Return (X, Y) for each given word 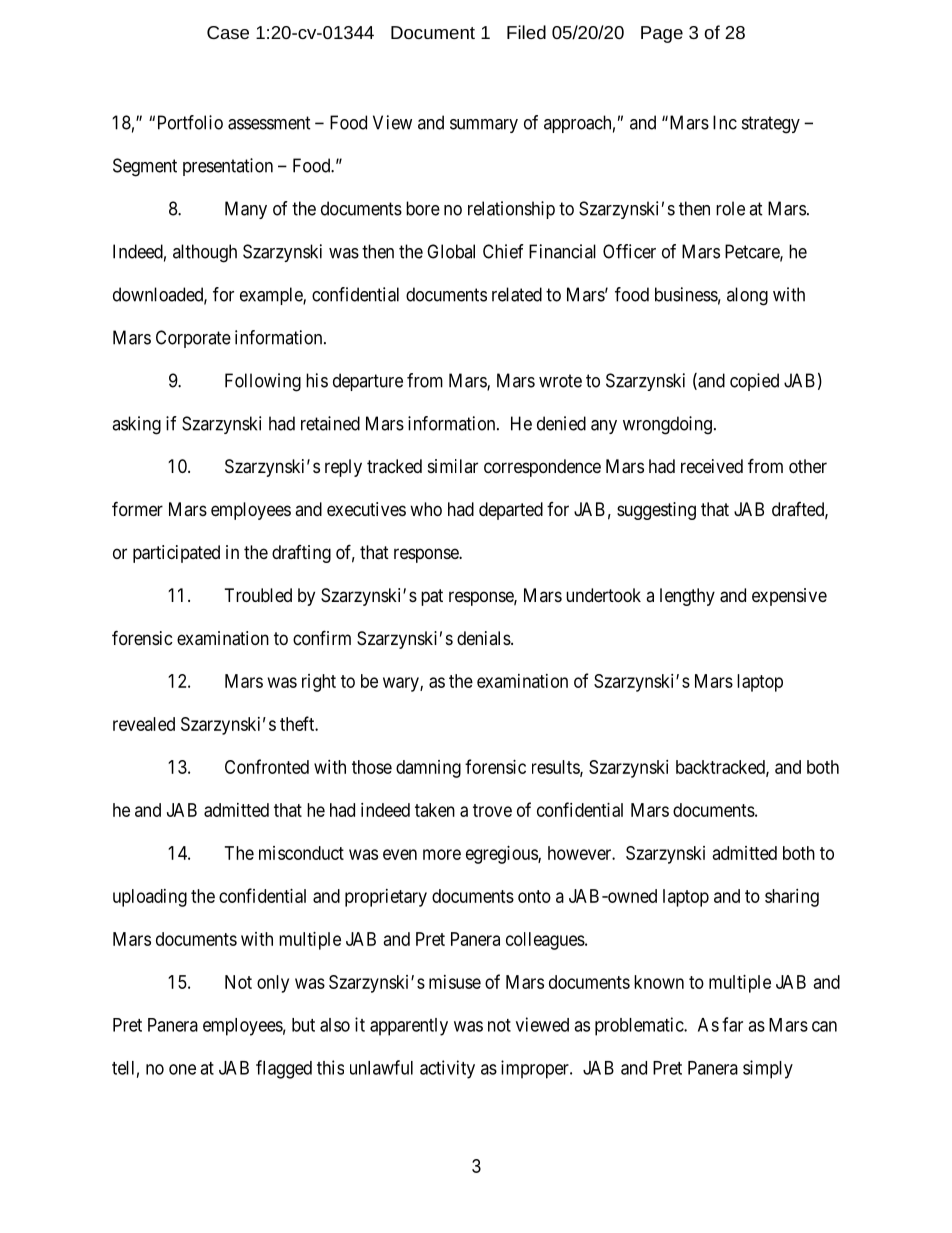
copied (754, 382)
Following (263, 382)
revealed (144, 724)
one (182, 1069)
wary (402, 684)
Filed (526, 32)
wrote (560, 381)
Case (228, 32)
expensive (789, 597)
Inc (725, 122)
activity (447, 1069)
